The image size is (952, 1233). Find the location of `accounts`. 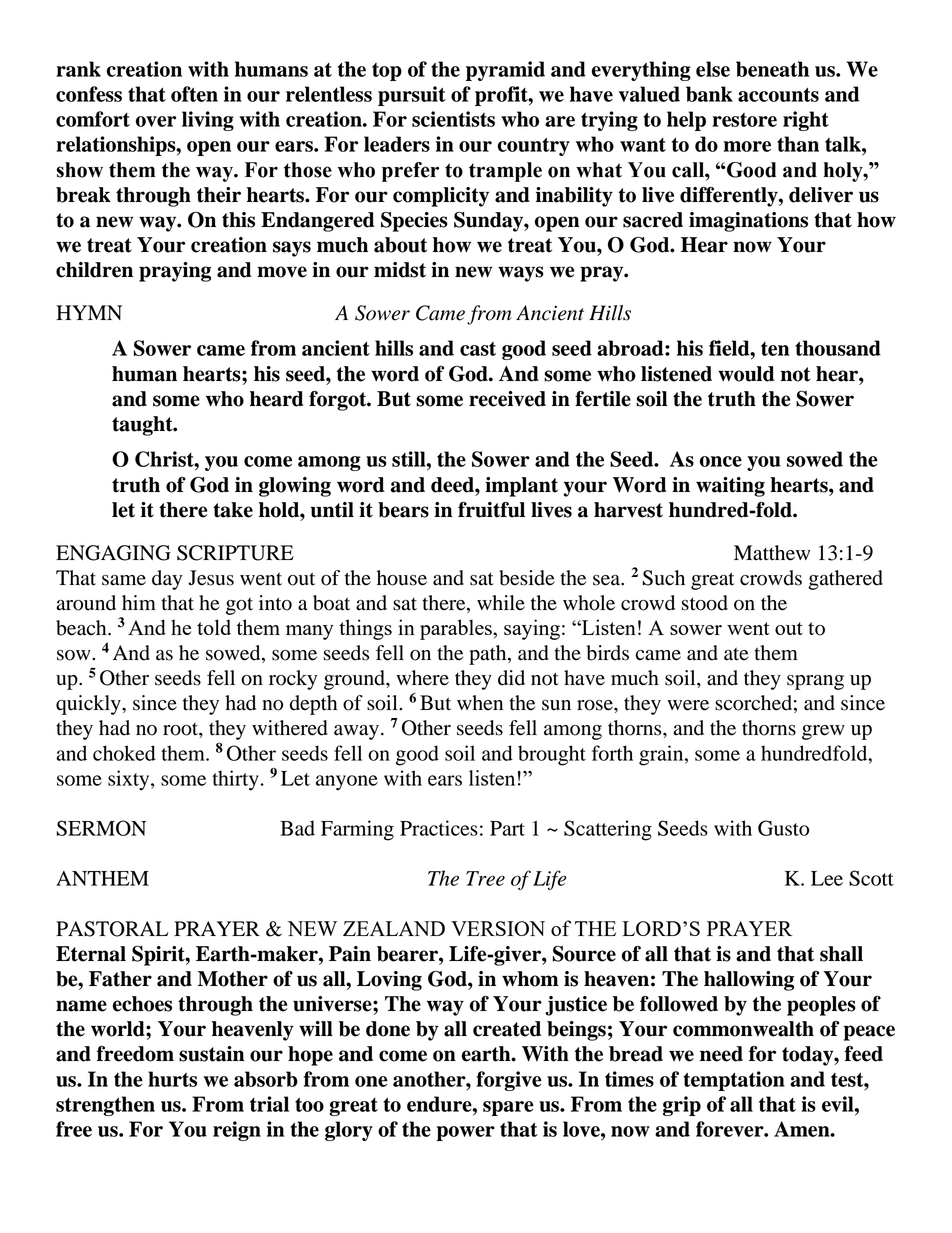

accounts is located at coordinates (778, 95).
